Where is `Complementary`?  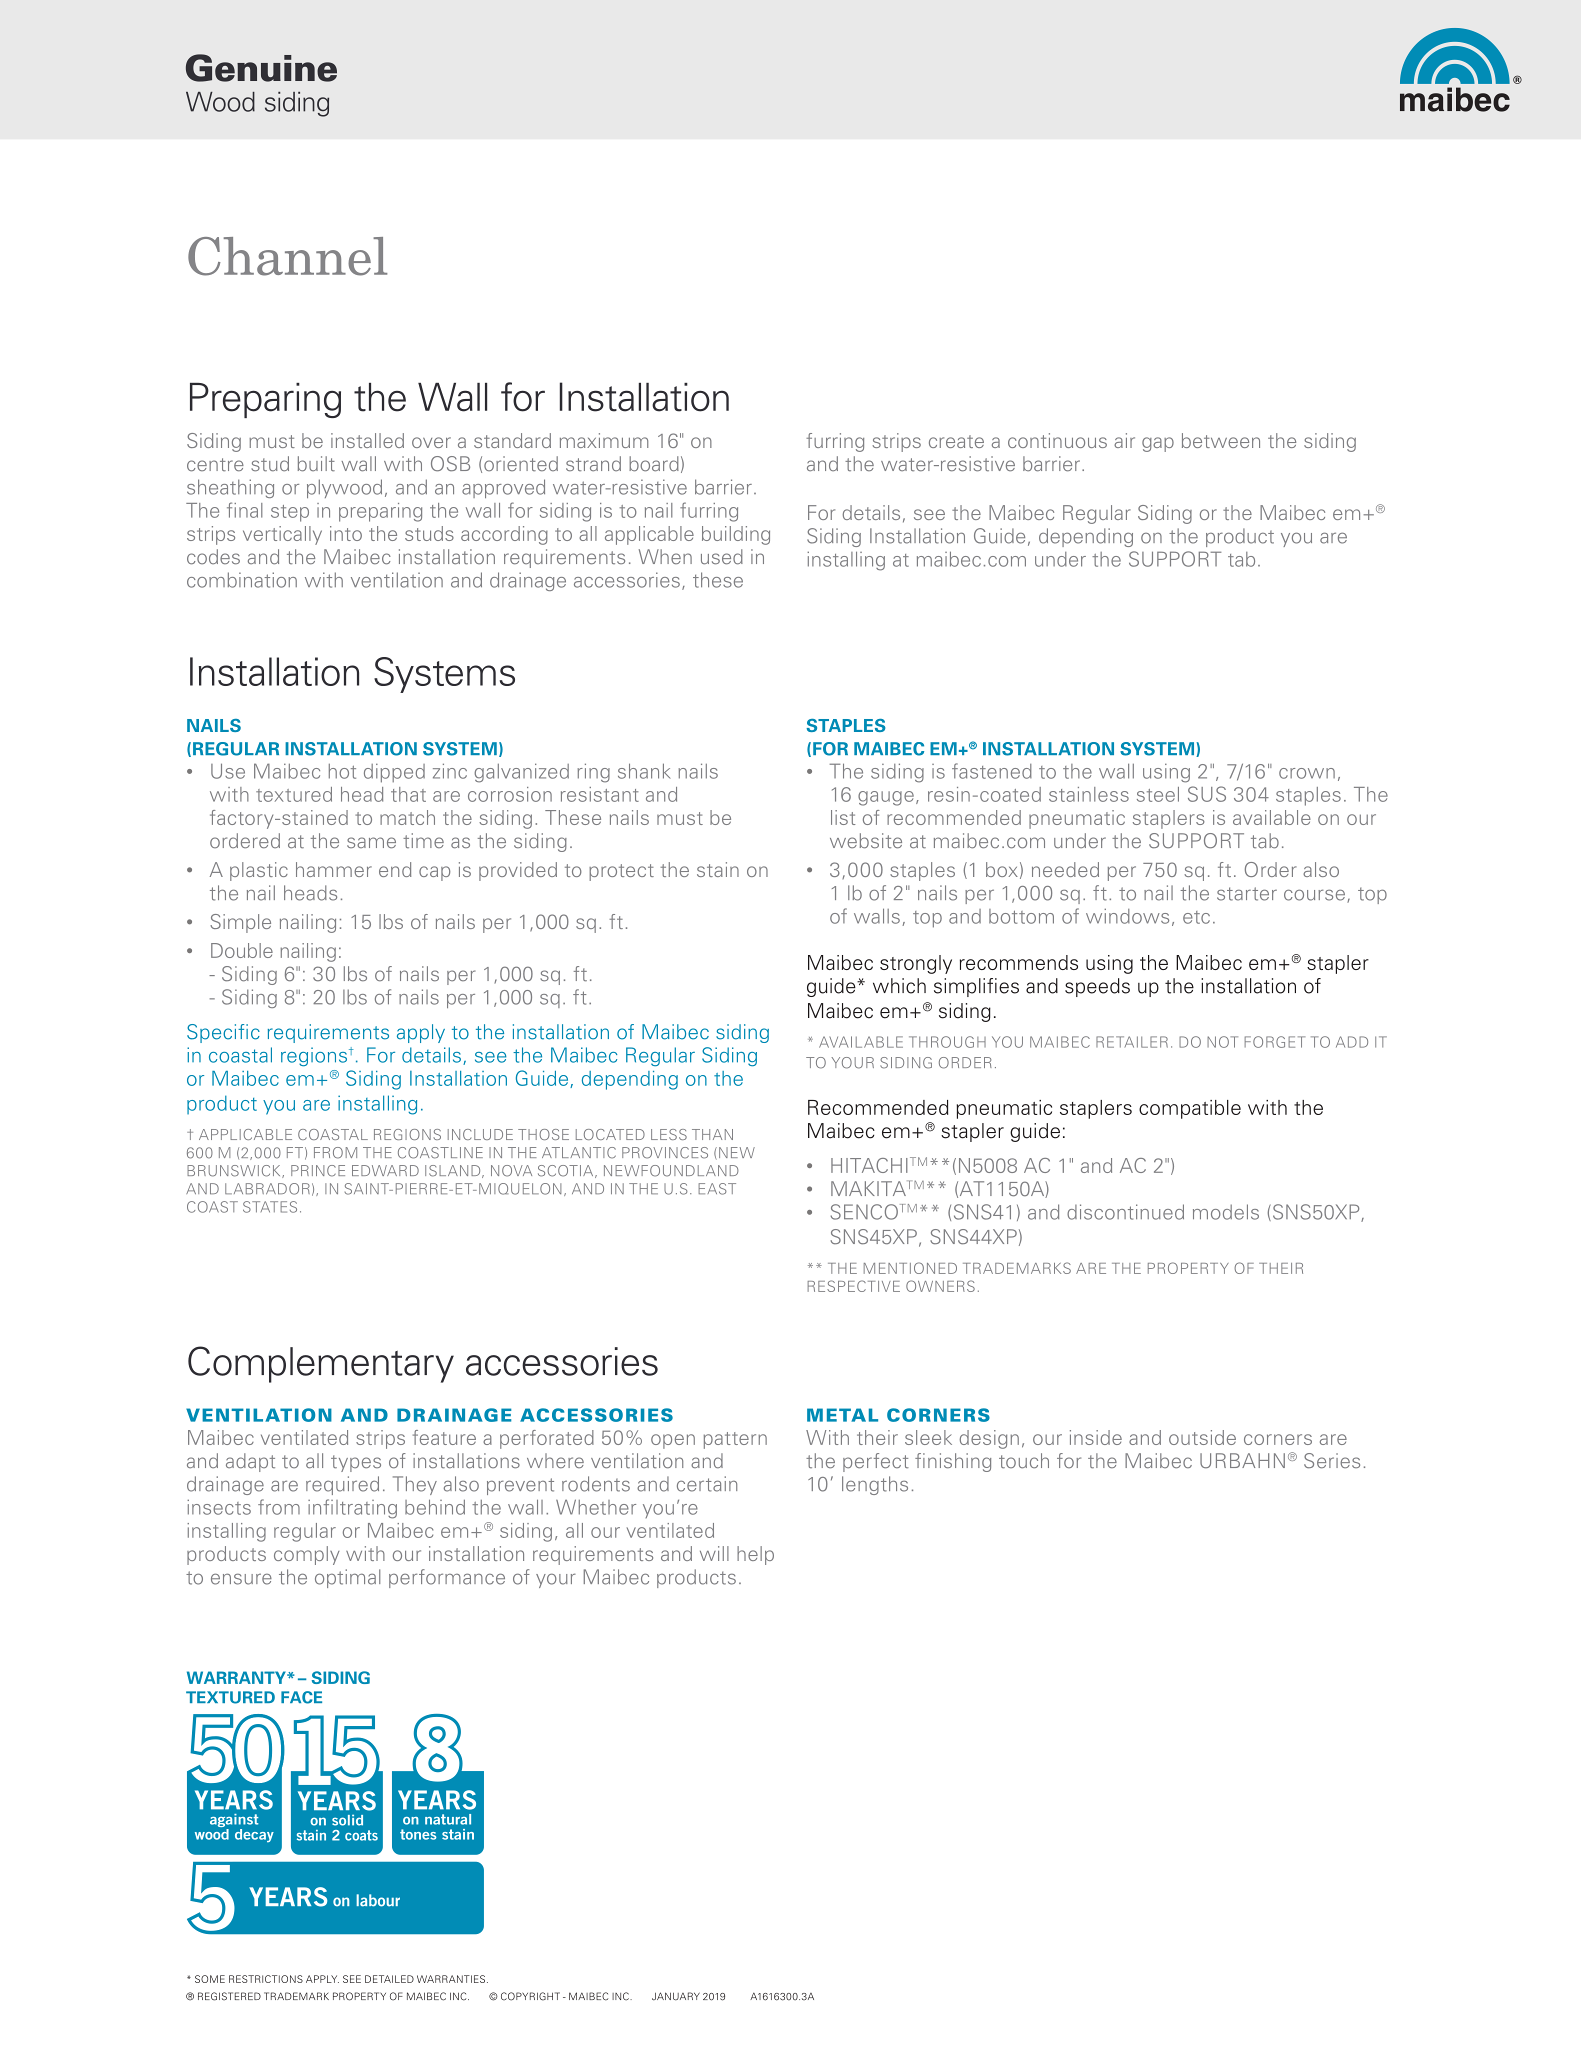
Complementary is located at coordinates (321, 1364).
